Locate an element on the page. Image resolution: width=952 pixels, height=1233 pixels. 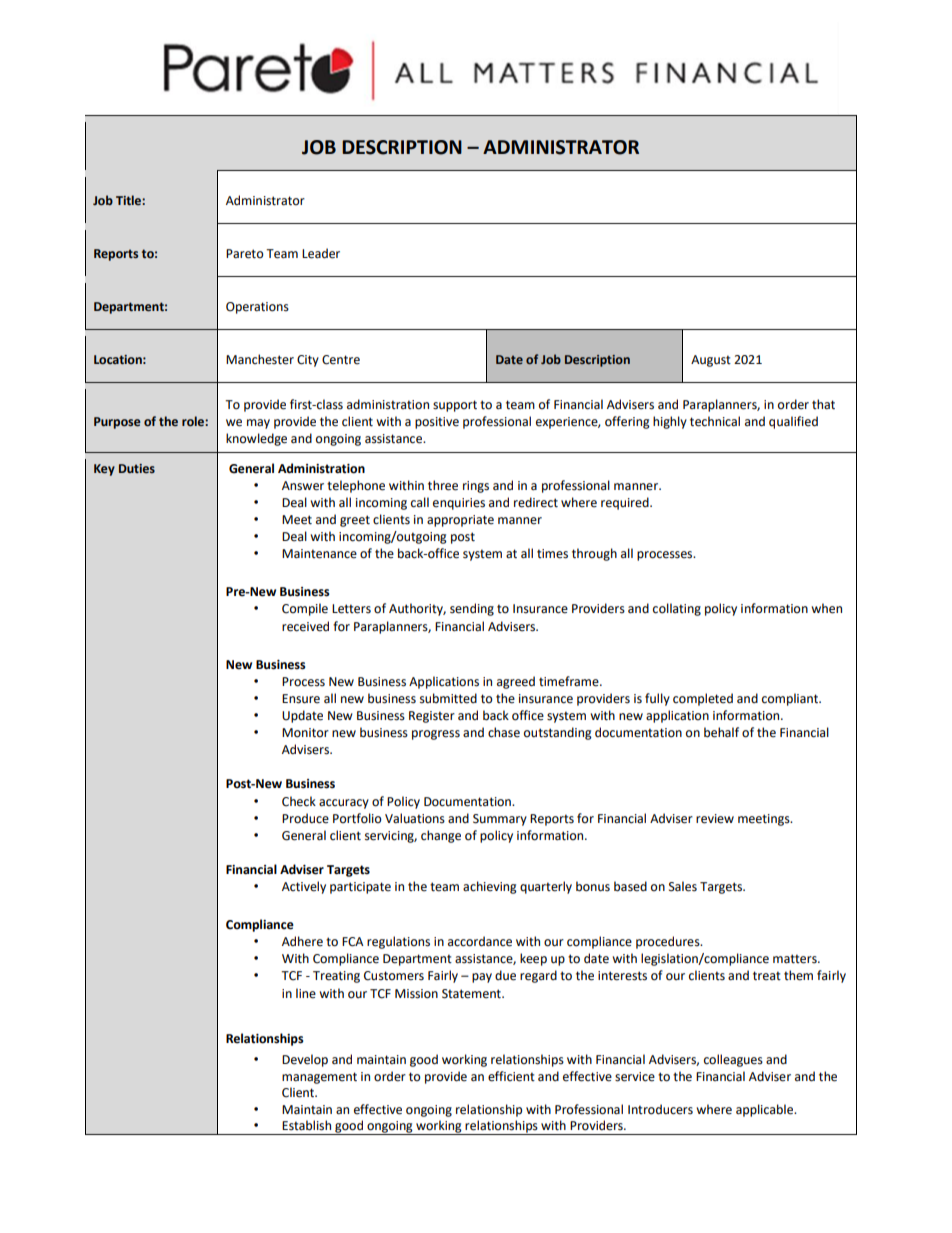
procedures is located at coordinates (669, 942).
